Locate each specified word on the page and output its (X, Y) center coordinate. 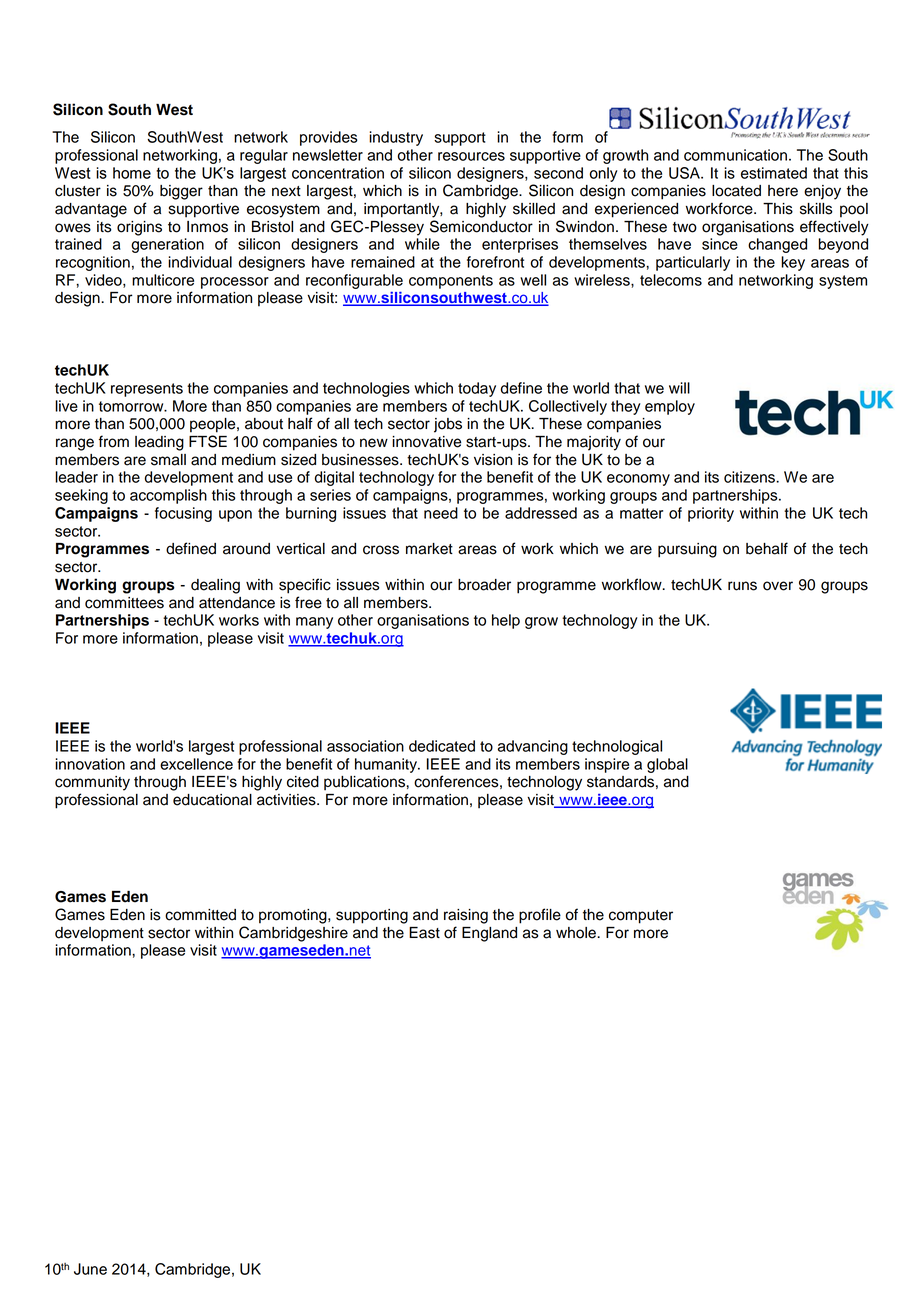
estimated (774, 173)
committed (200, 915)
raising (466, 916)
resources (471, 156)
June (90, 1269)
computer (641, 917)
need (441, 513)
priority (711, 514)
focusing (183, 514)
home (132, 173)
